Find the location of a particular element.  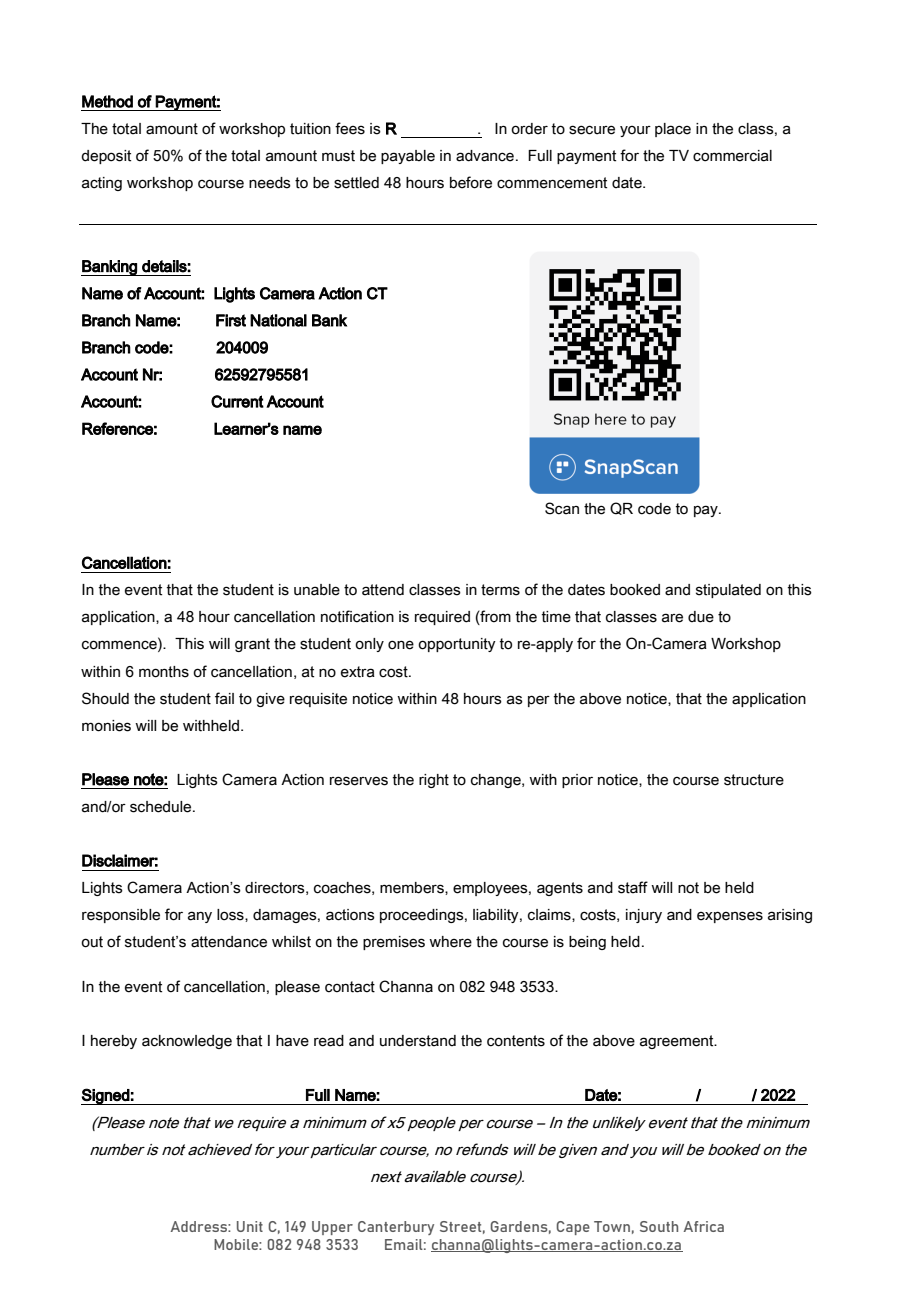

Signed is located at coordinates (106, 1096).
